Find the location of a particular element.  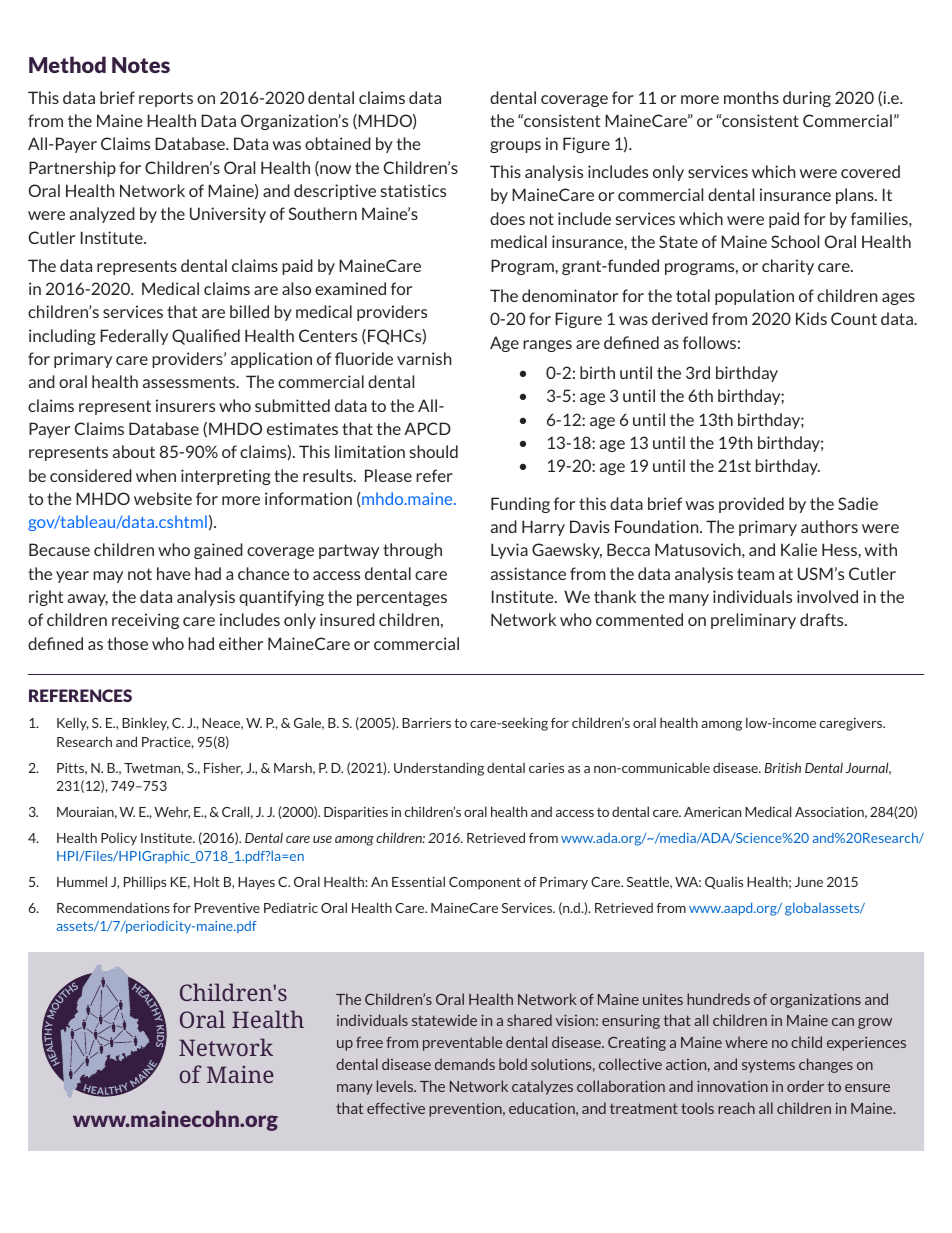

Funding is located at coordinates (520, 505).
